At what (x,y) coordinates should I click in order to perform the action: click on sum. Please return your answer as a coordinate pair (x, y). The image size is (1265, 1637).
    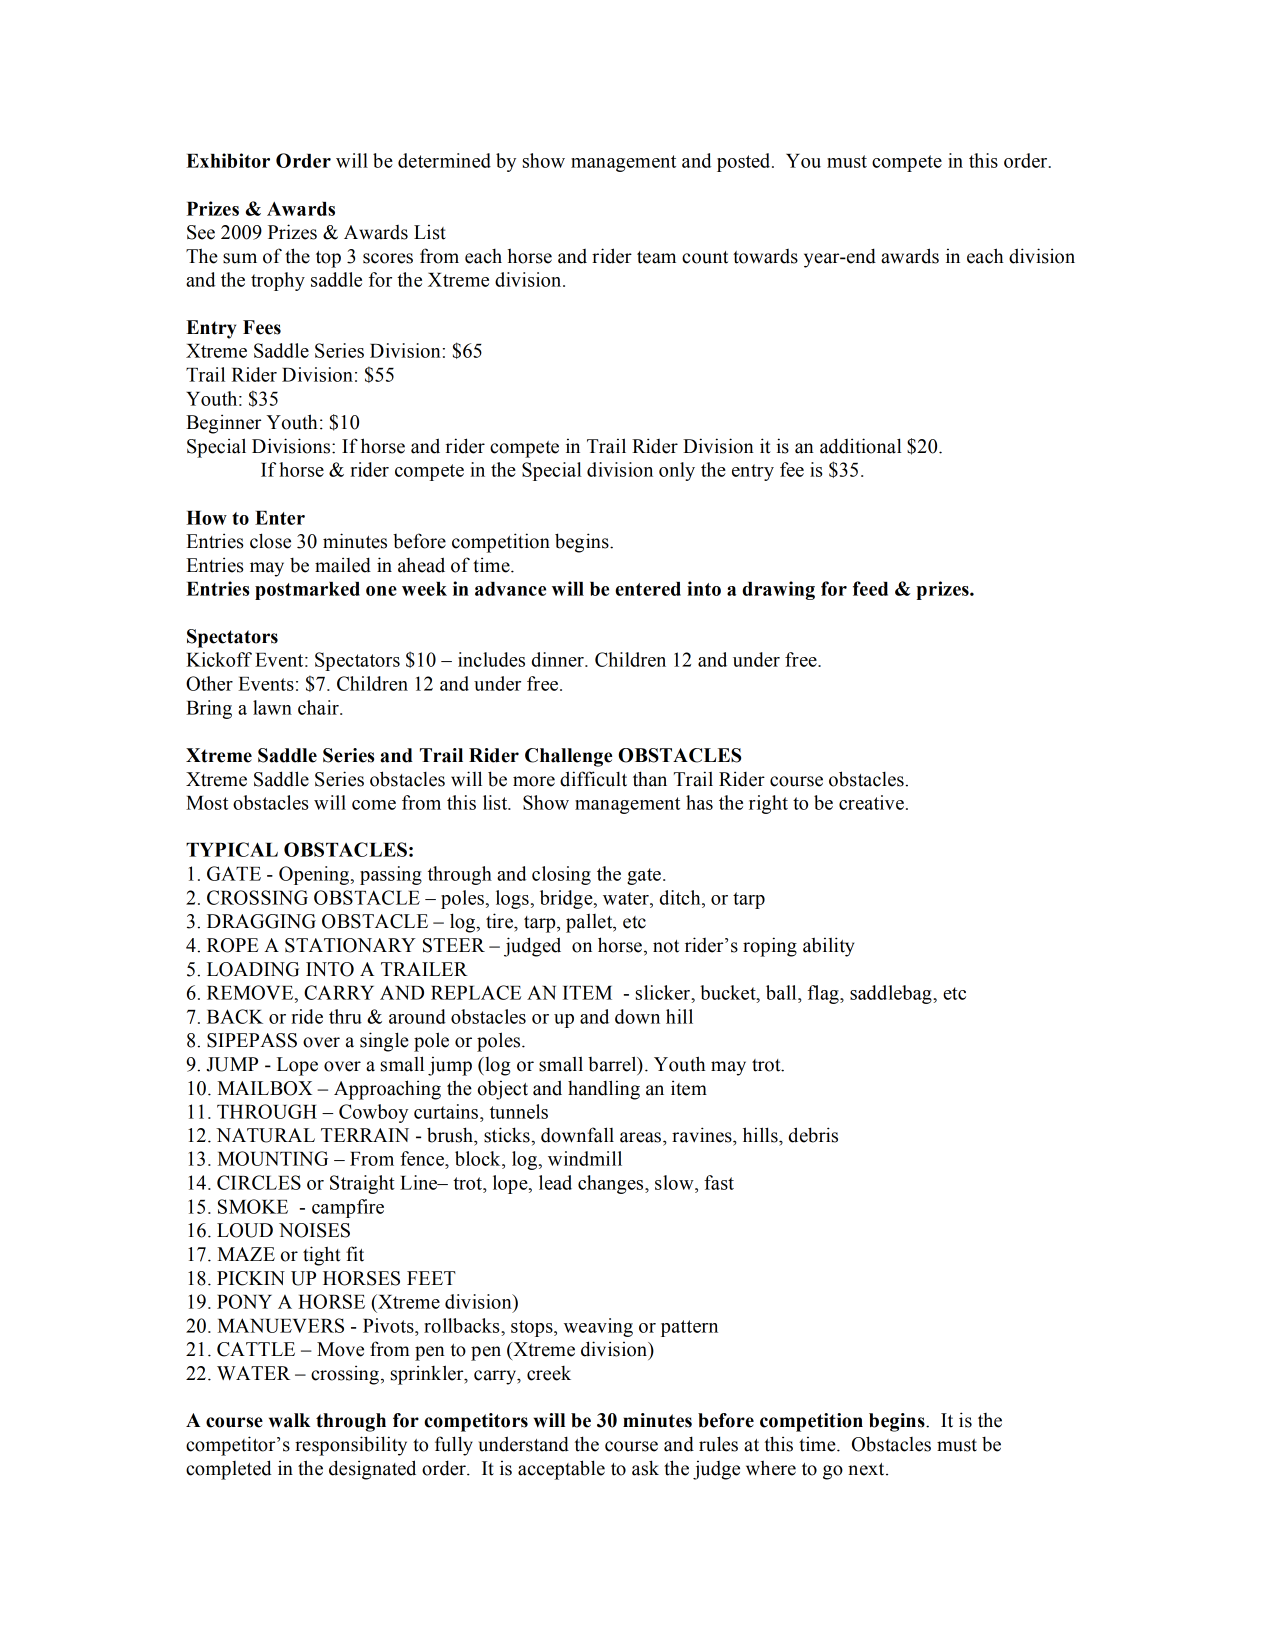
    Looking at the image, I should click on (240, 258).
